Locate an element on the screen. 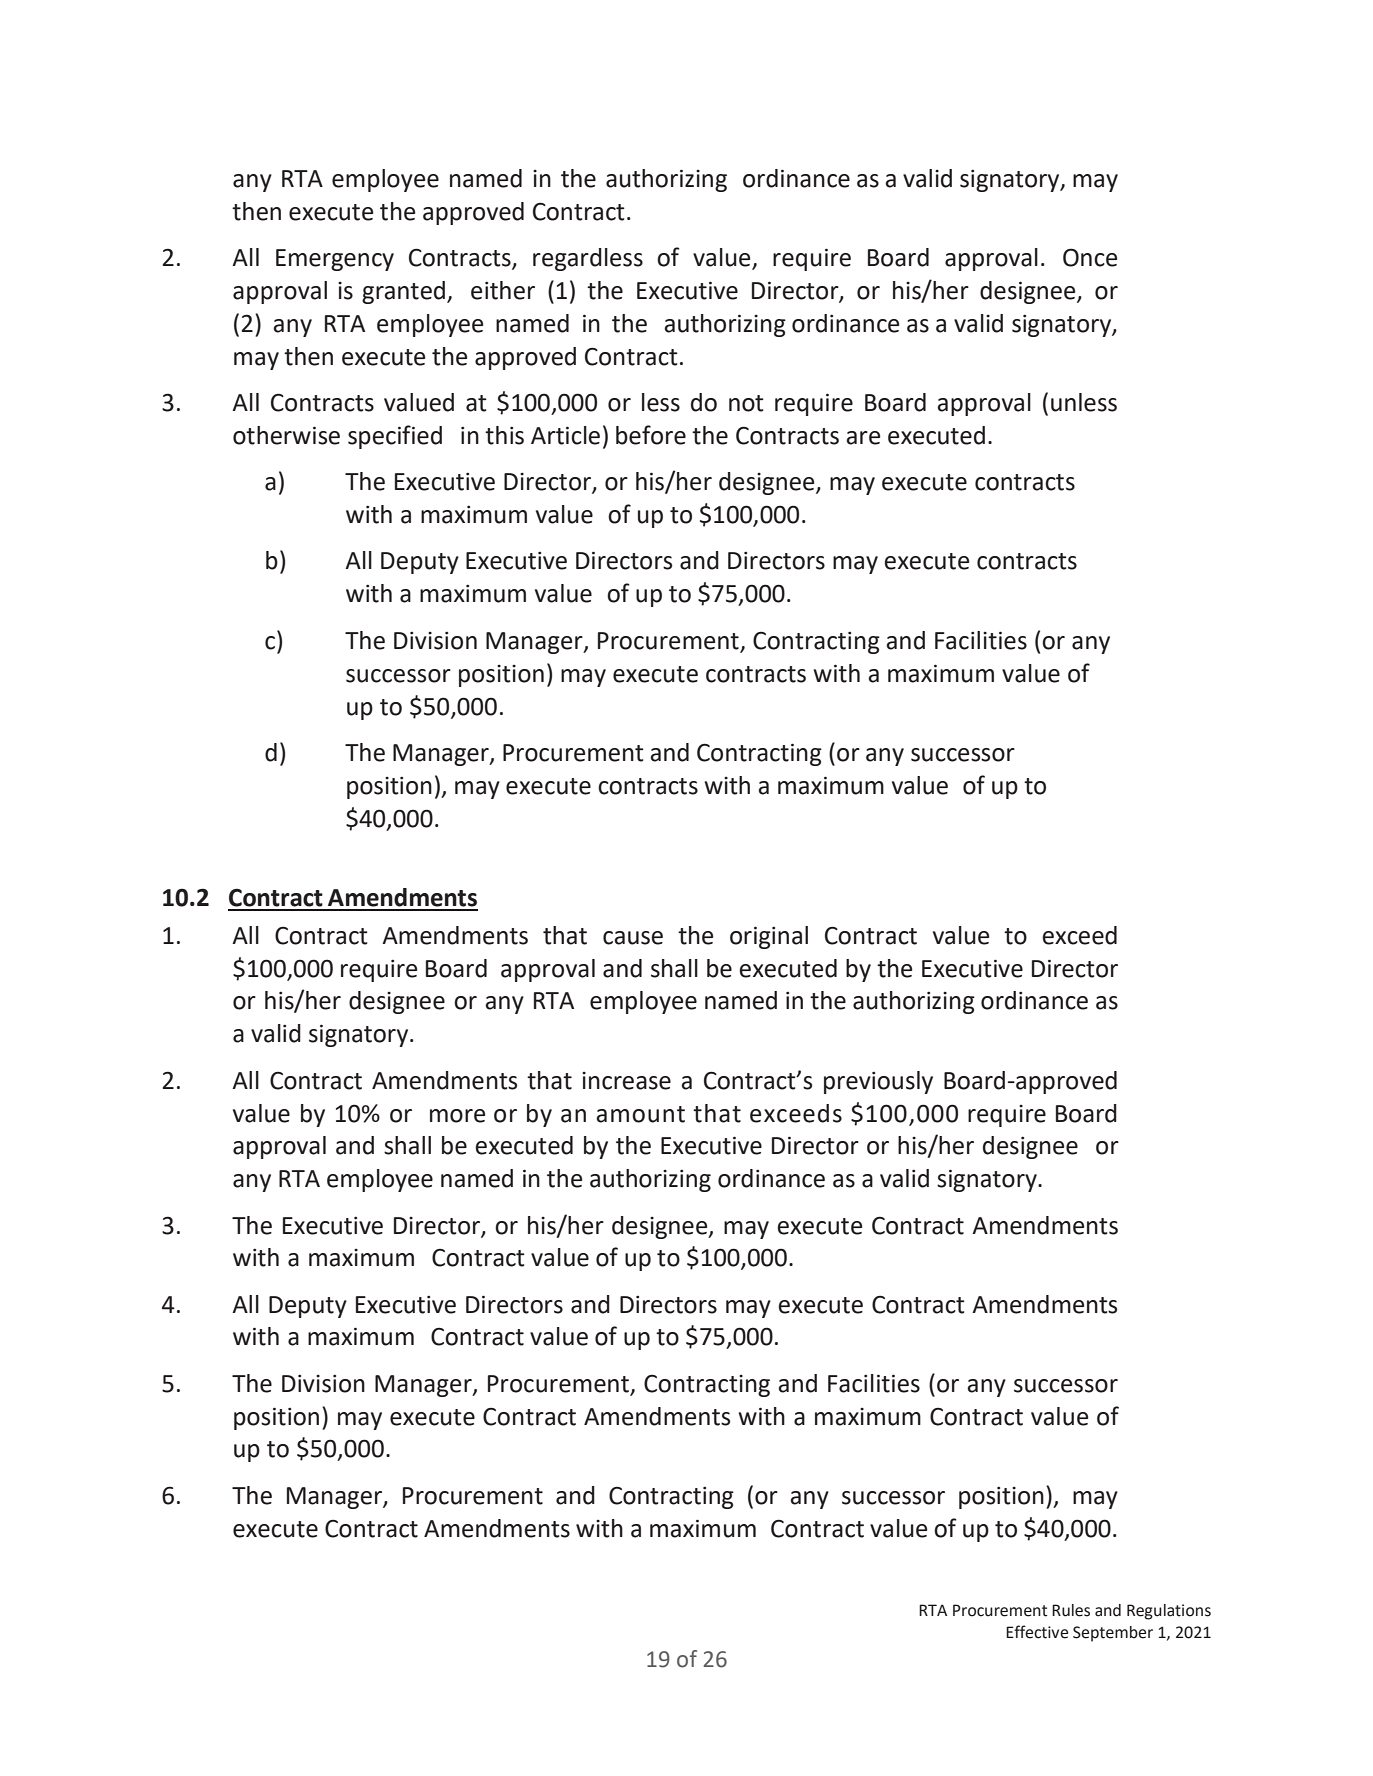 This screenshot has width=1373, height=1776. original is located at coordinates (769, 937).
